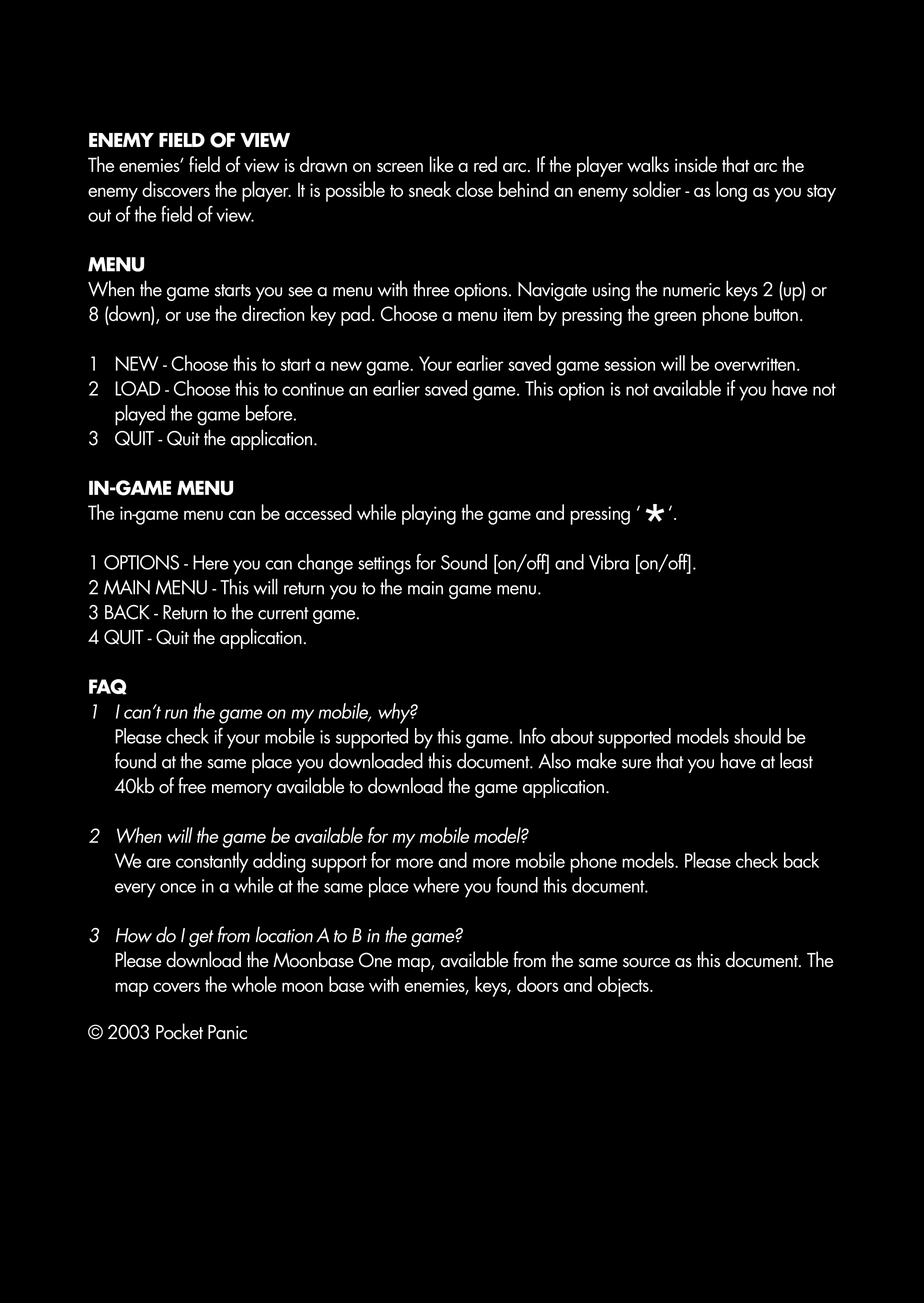 The image size is (924, 1303). Describe the element at coordinates (532, 735) in the page. I see `Info` at that location.
